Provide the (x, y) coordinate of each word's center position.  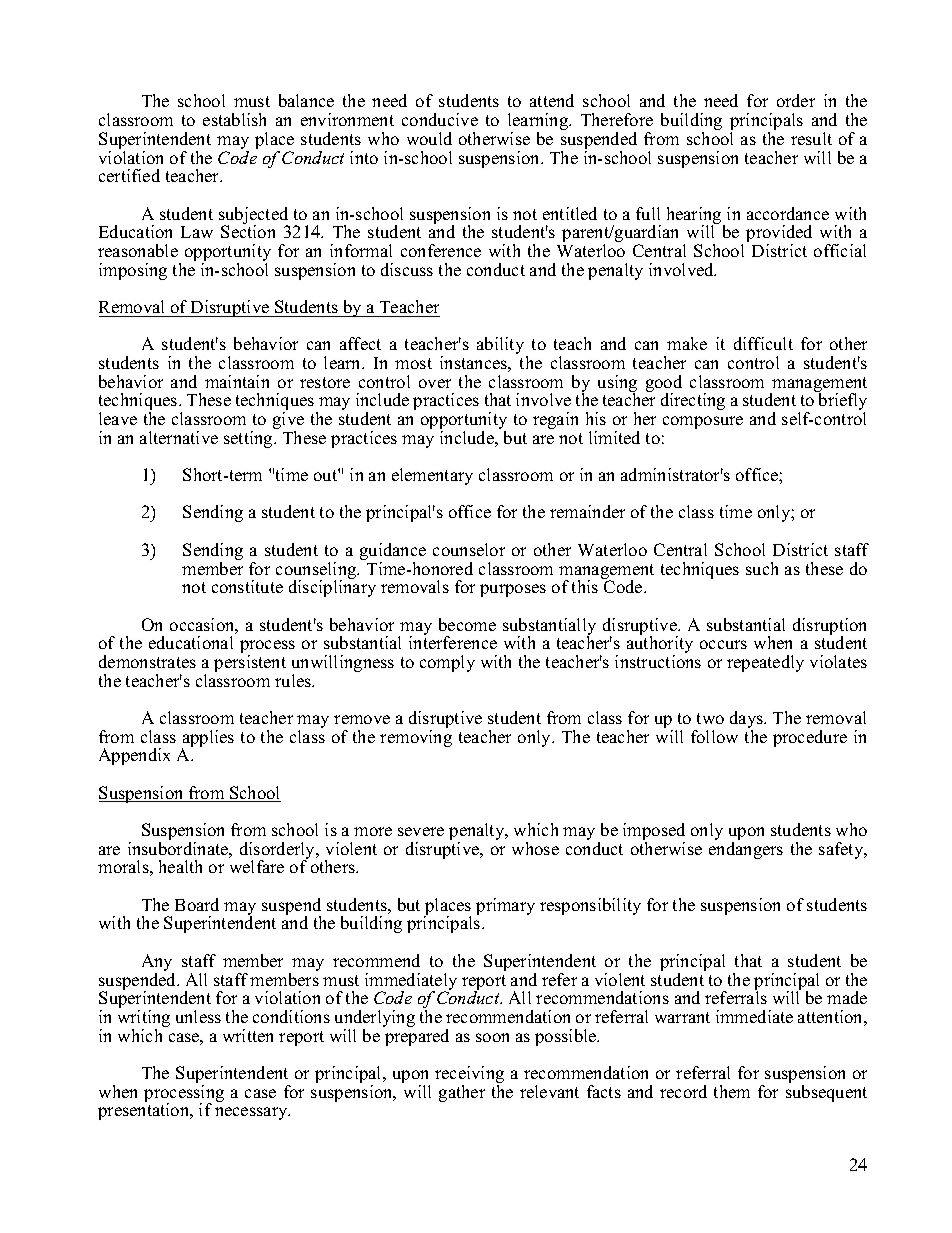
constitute (247, 586)
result (811, 138)
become (467, 624)
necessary (252, 1113)
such (762, 568)
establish (234, 119)
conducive (440, 119)
